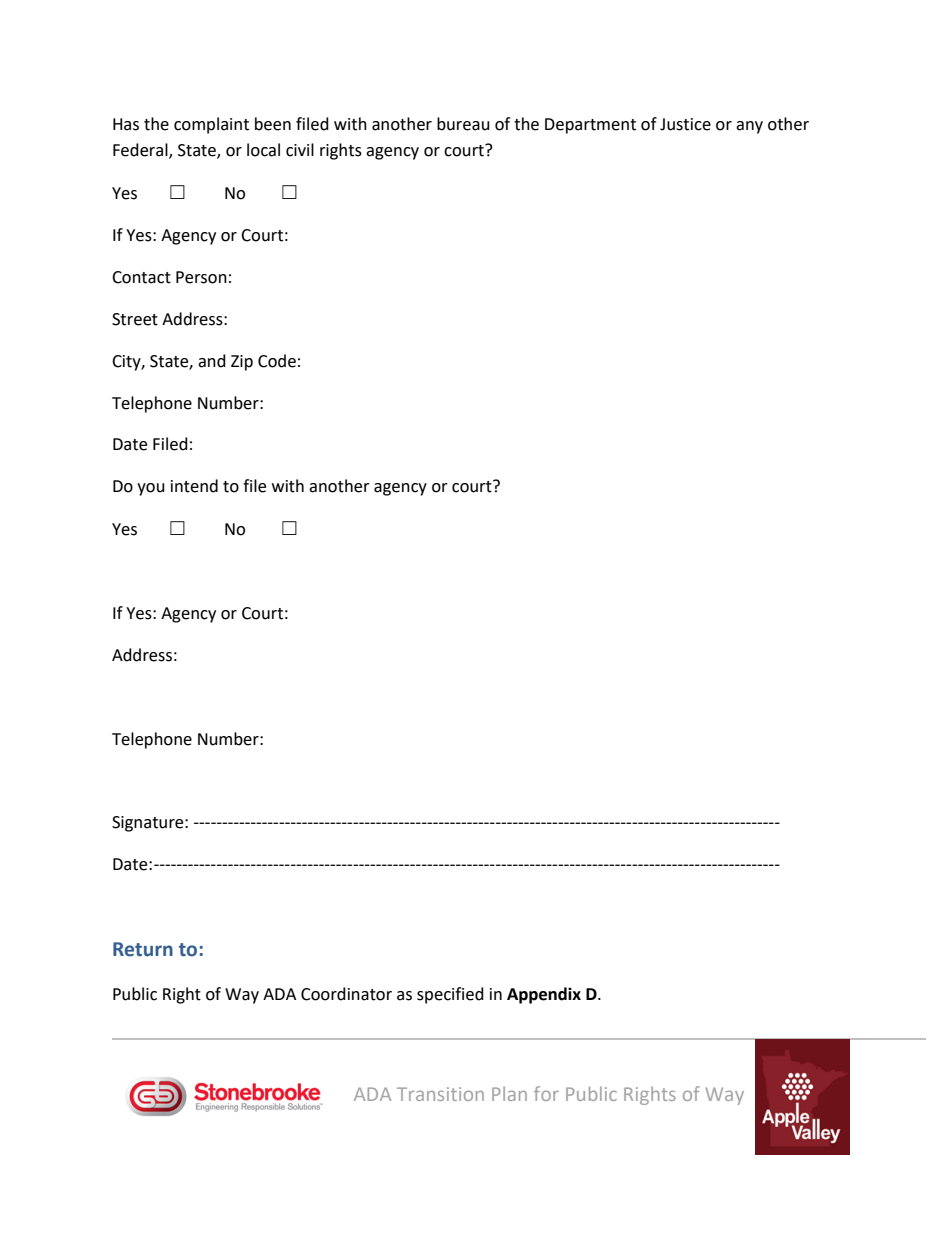 This page has height=1233, width=952. I want to click on Coordinator, so click(346, 994).
